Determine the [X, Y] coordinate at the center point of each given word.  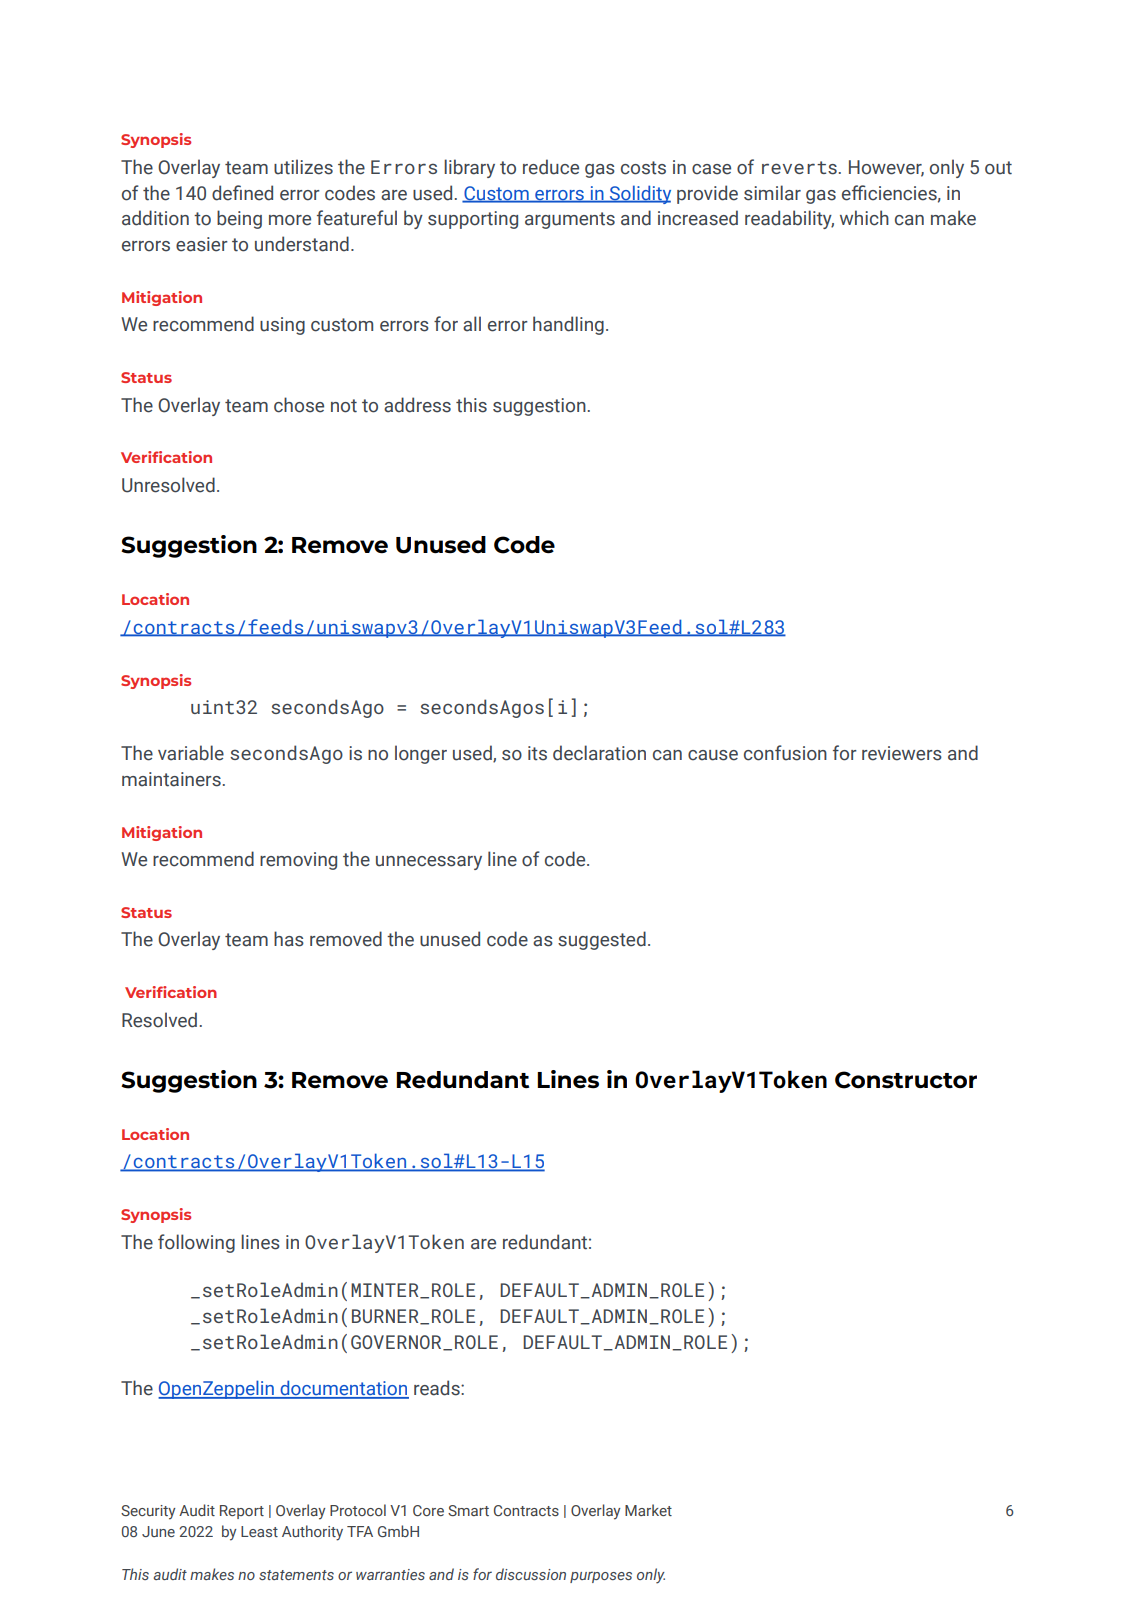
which [864, 218]
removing [298, 861]
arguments [570, 220]
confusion [785, 753]
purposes [601, 1577]
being [239, 219]
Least [259, 1531]
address [417, 405]
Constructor [906, 1080]
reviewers [902, 753]
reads [438, 1388]
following [196, 1243]
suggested [602, 940]
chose [299, 405]
